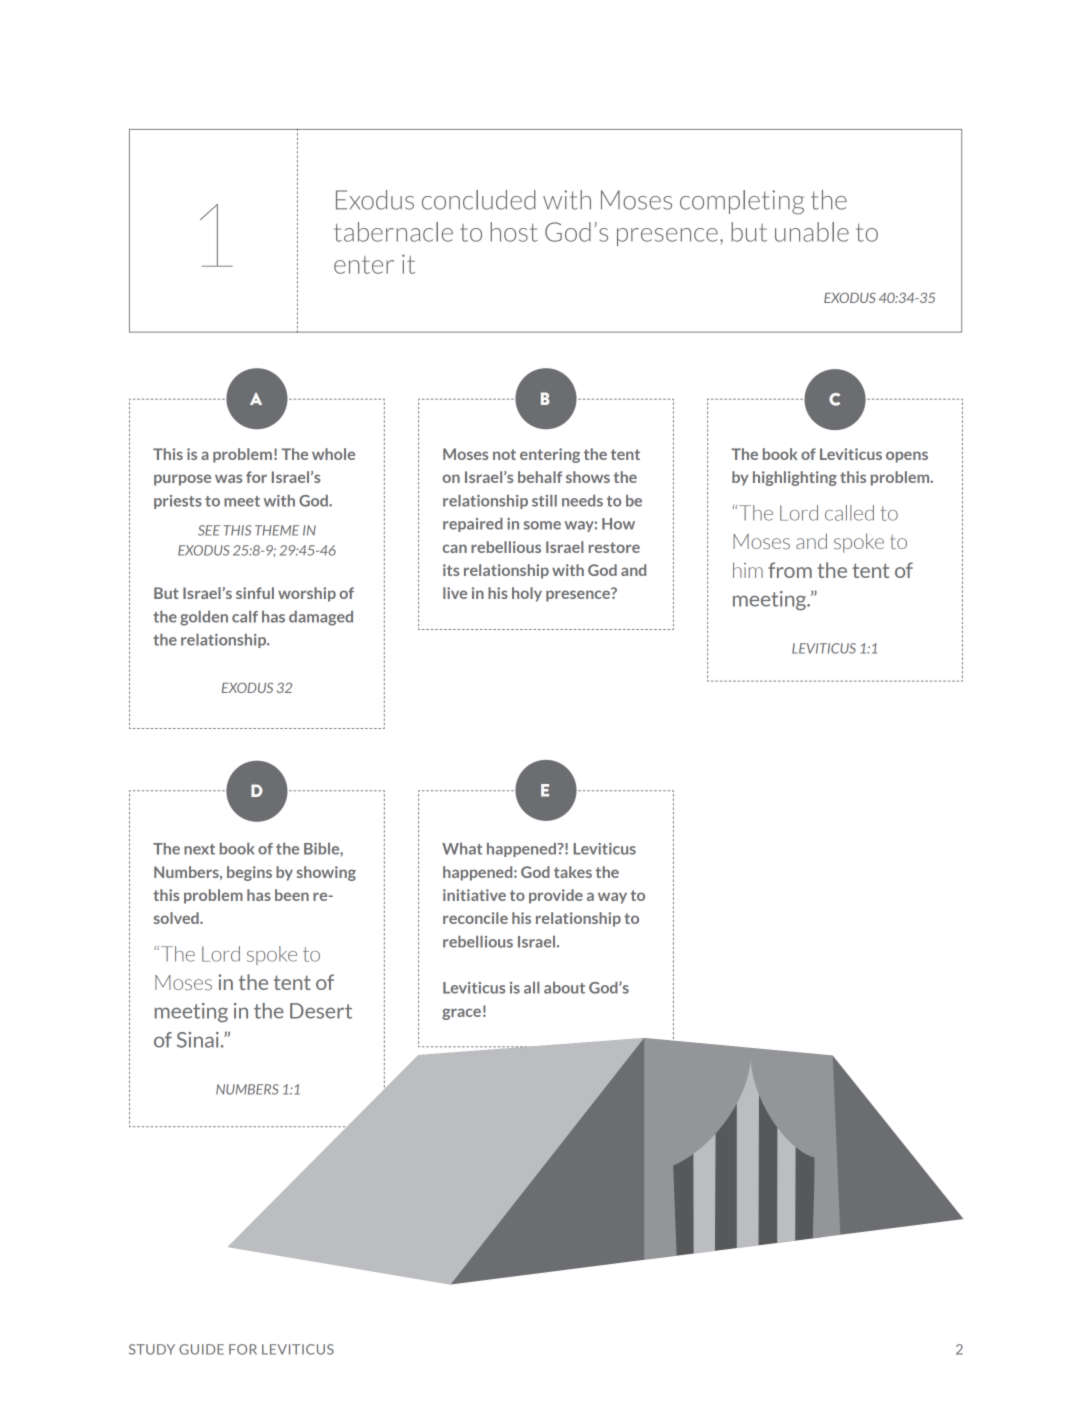  What do you see at coordinates (201, 1349) in the document?
I see `GUIDE` at bounding box center [201, 1349].
